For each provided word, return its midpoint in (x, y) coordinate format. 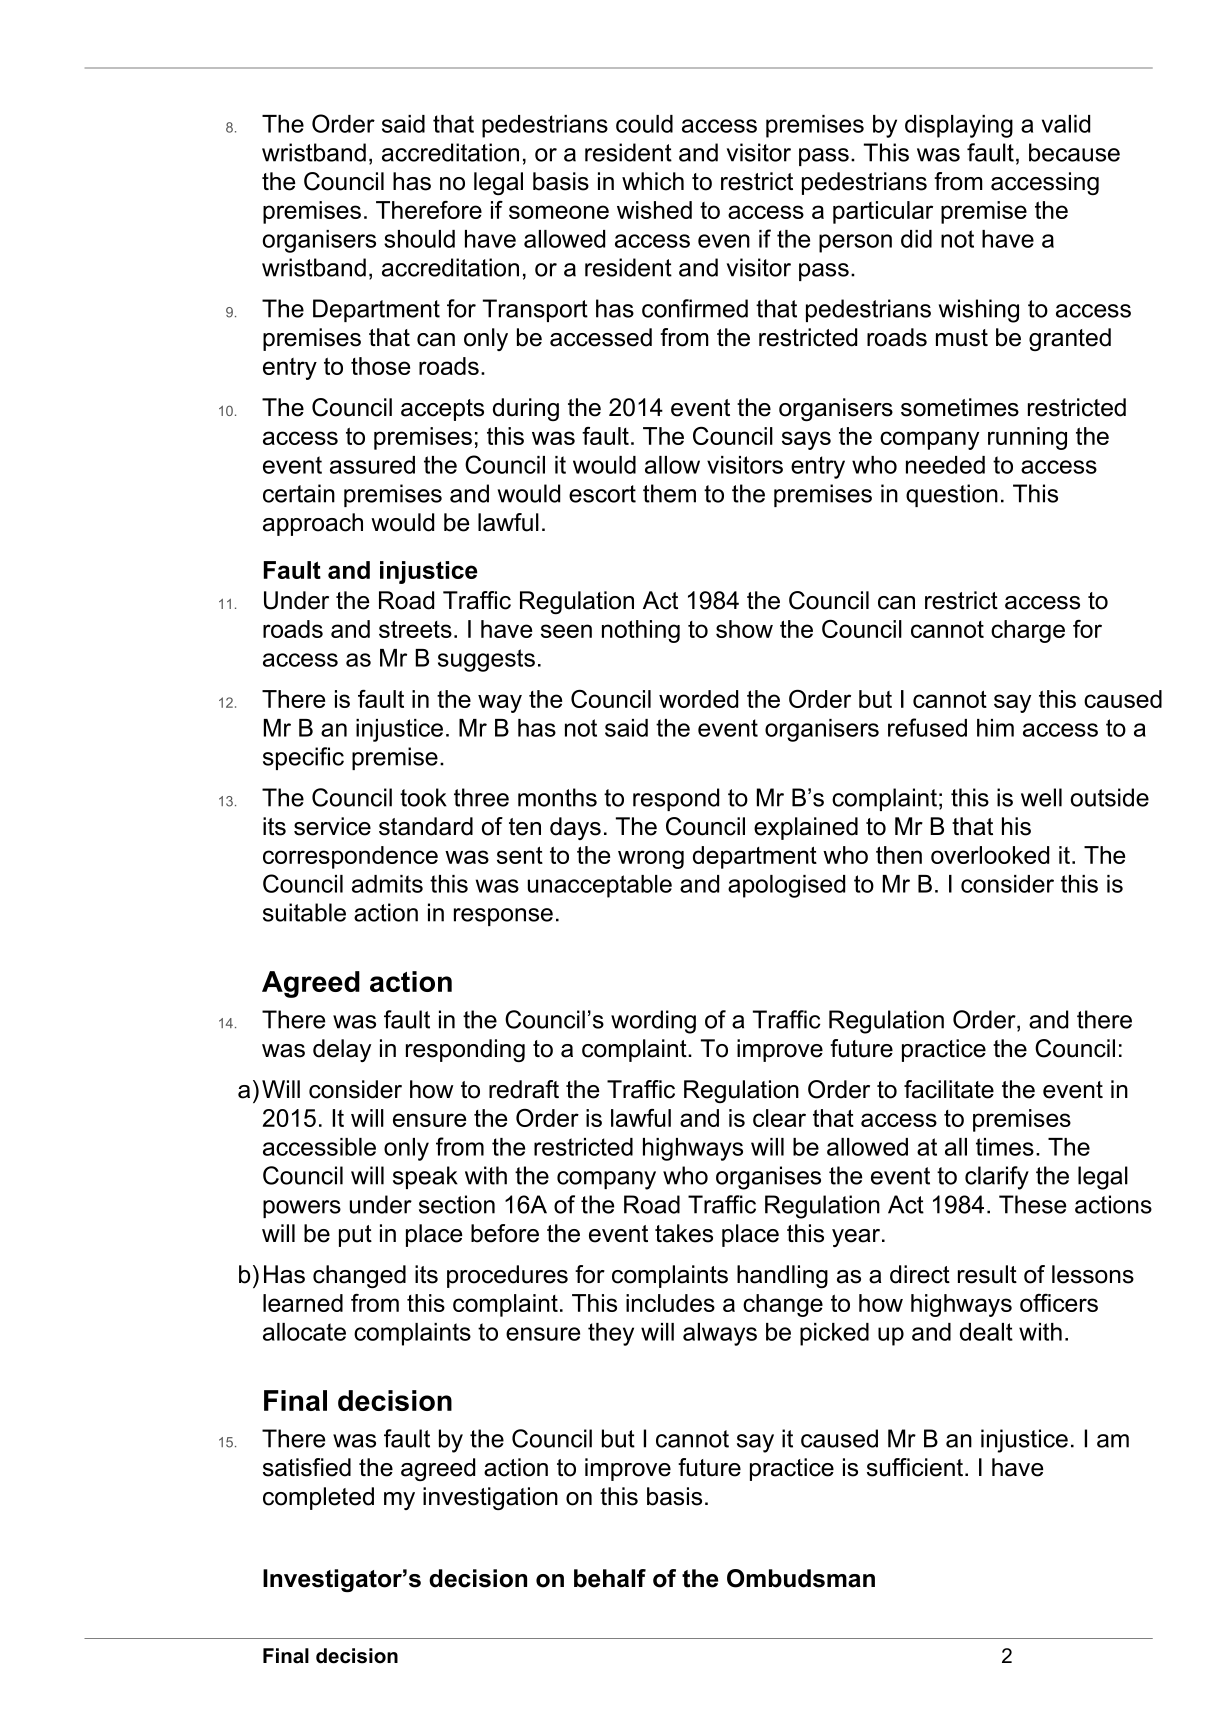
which (653, 181)
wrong (651, 859)
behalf (610, 1578)
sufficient (916, 1467)
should (419, 239)
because (1074, 152)
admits (387, 884)
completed (318, 1498)
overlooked (990, 855)
